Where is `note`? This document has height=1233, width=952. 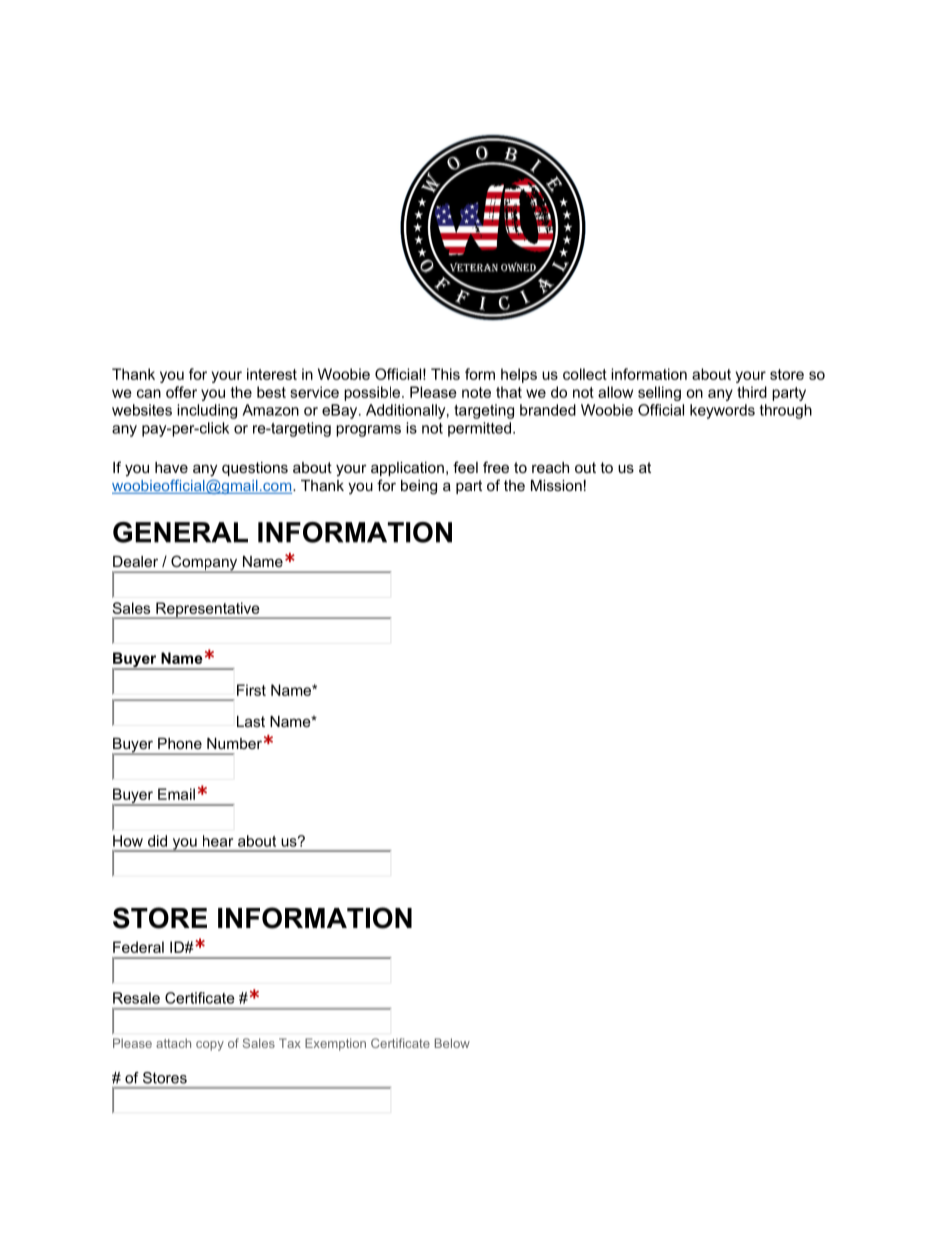 note is located at coordinates (476, 392).
